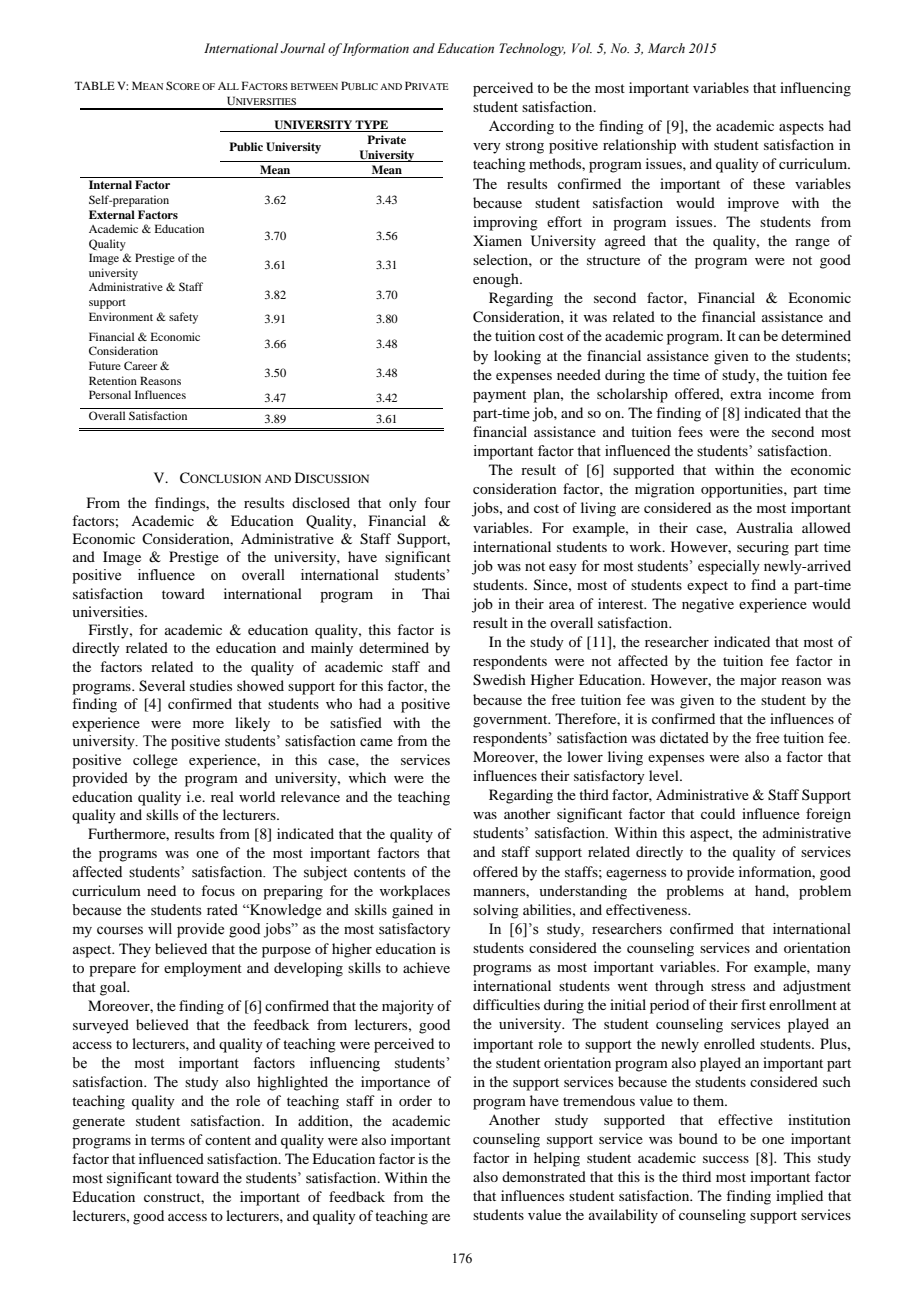  Describe the element at coordinates (436, 593) in the screenshot. I see `Thai` at that location.
